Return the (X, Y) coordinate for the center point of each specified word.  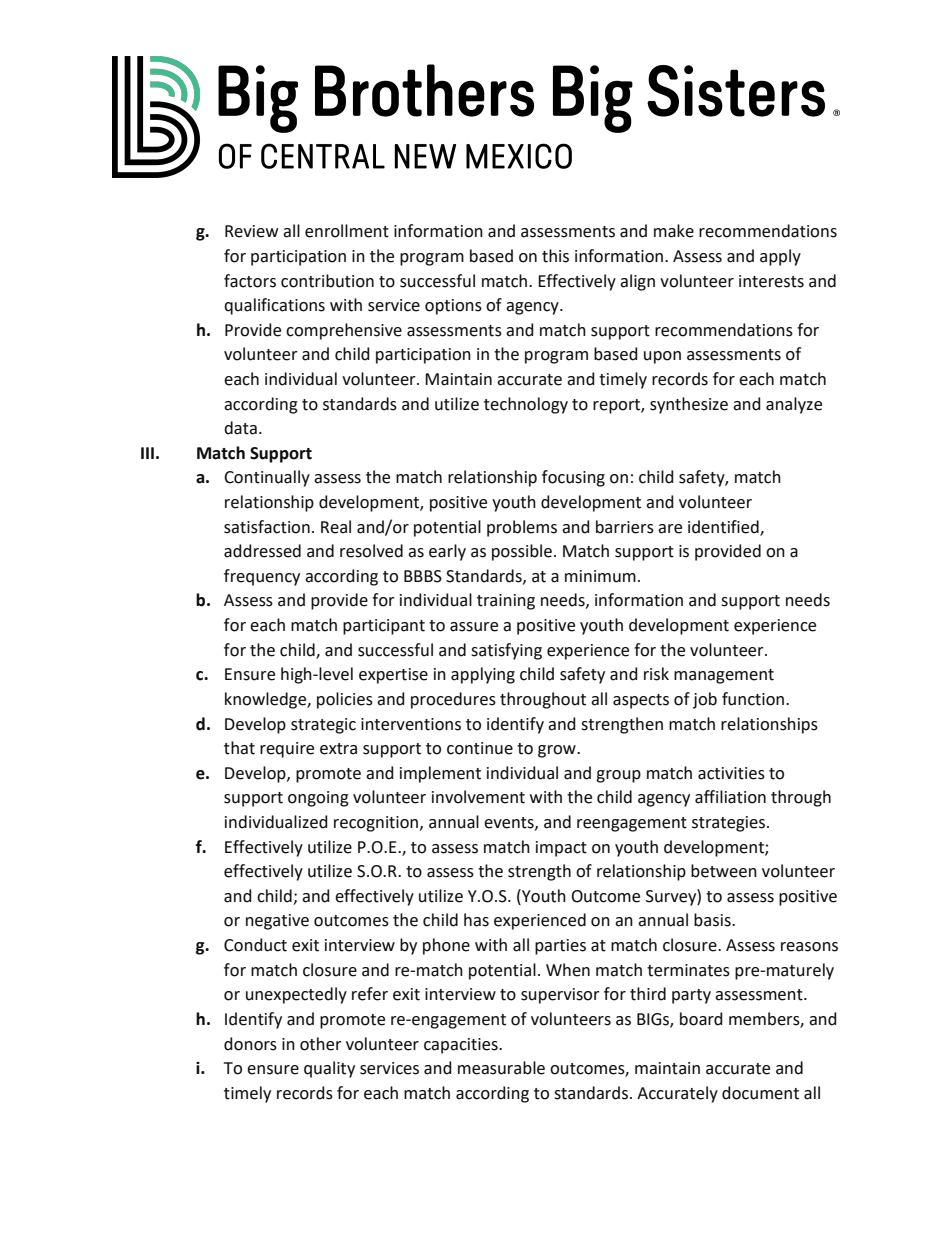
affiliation (730, 797)
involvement (478, 797)
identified (724, 527)
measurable (501, 1068)
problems (522, 528)
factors (250, 281)
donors (250, 1044)
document (760, 1093)
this (555, 256)
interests (771, 281)
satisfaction (267, 527)
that (239, 748)
